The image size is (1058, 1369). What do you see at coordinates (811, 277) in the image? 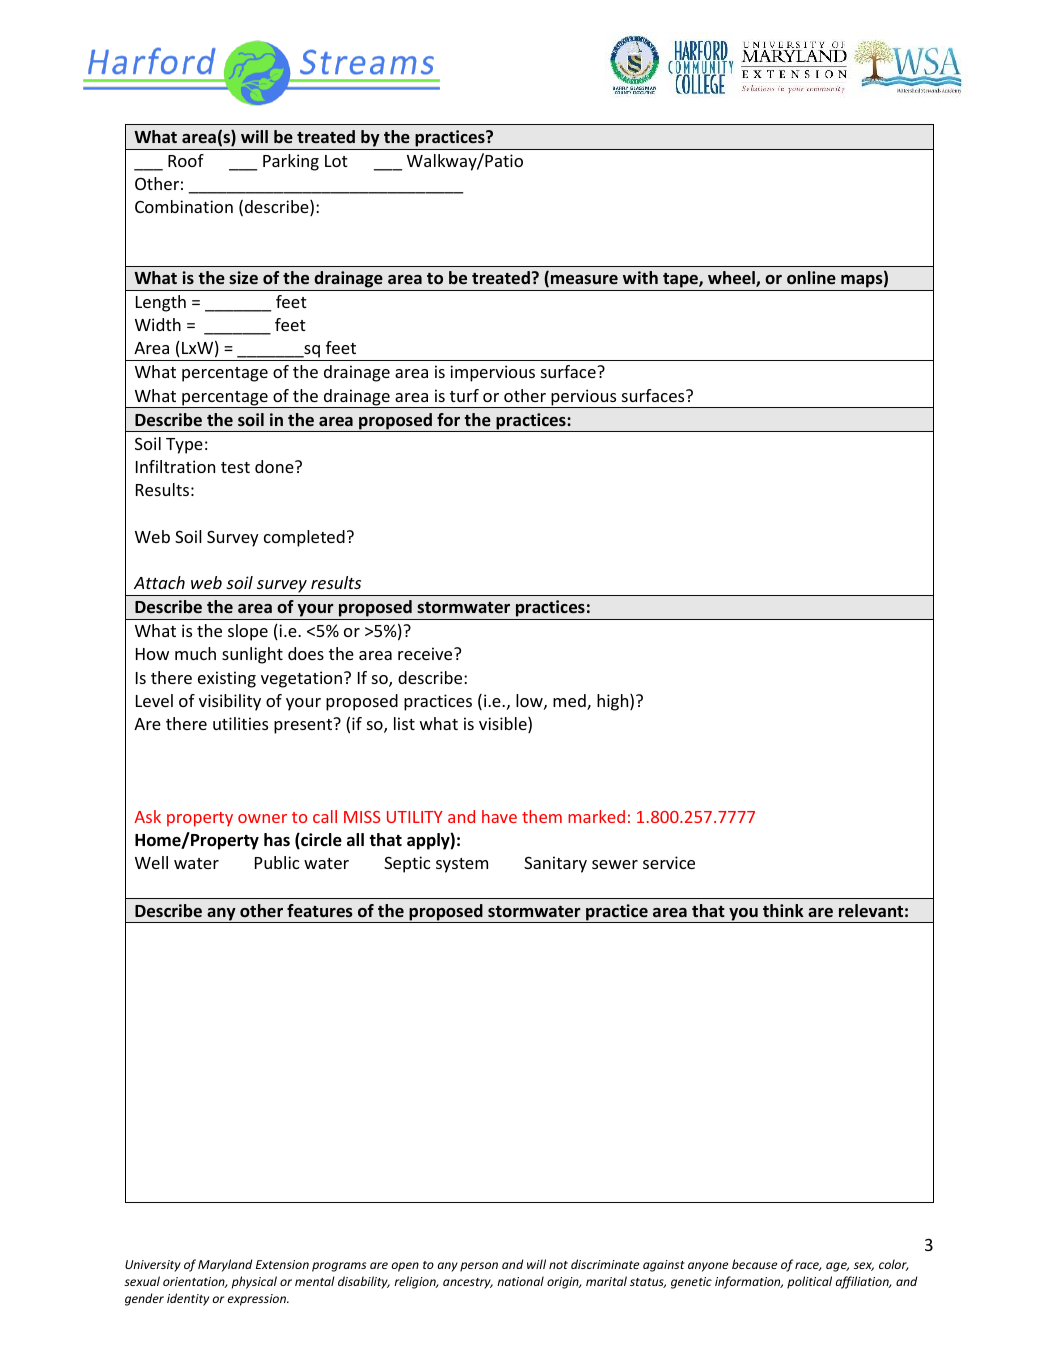
I see `online` at bounding box center [811, 277].
